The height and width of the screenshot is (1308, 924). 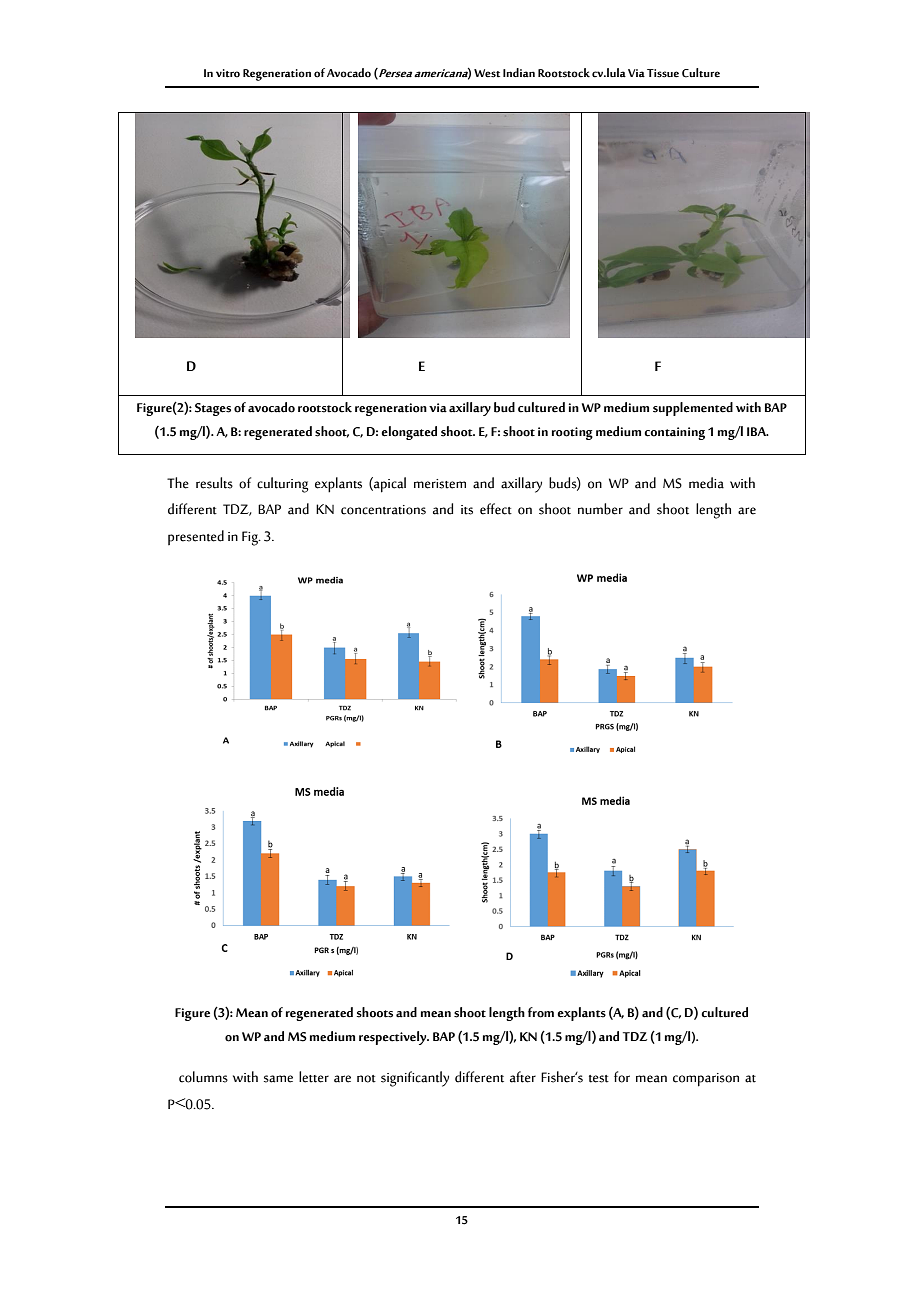 I want to click on presented, so click(x=196, y=537).
